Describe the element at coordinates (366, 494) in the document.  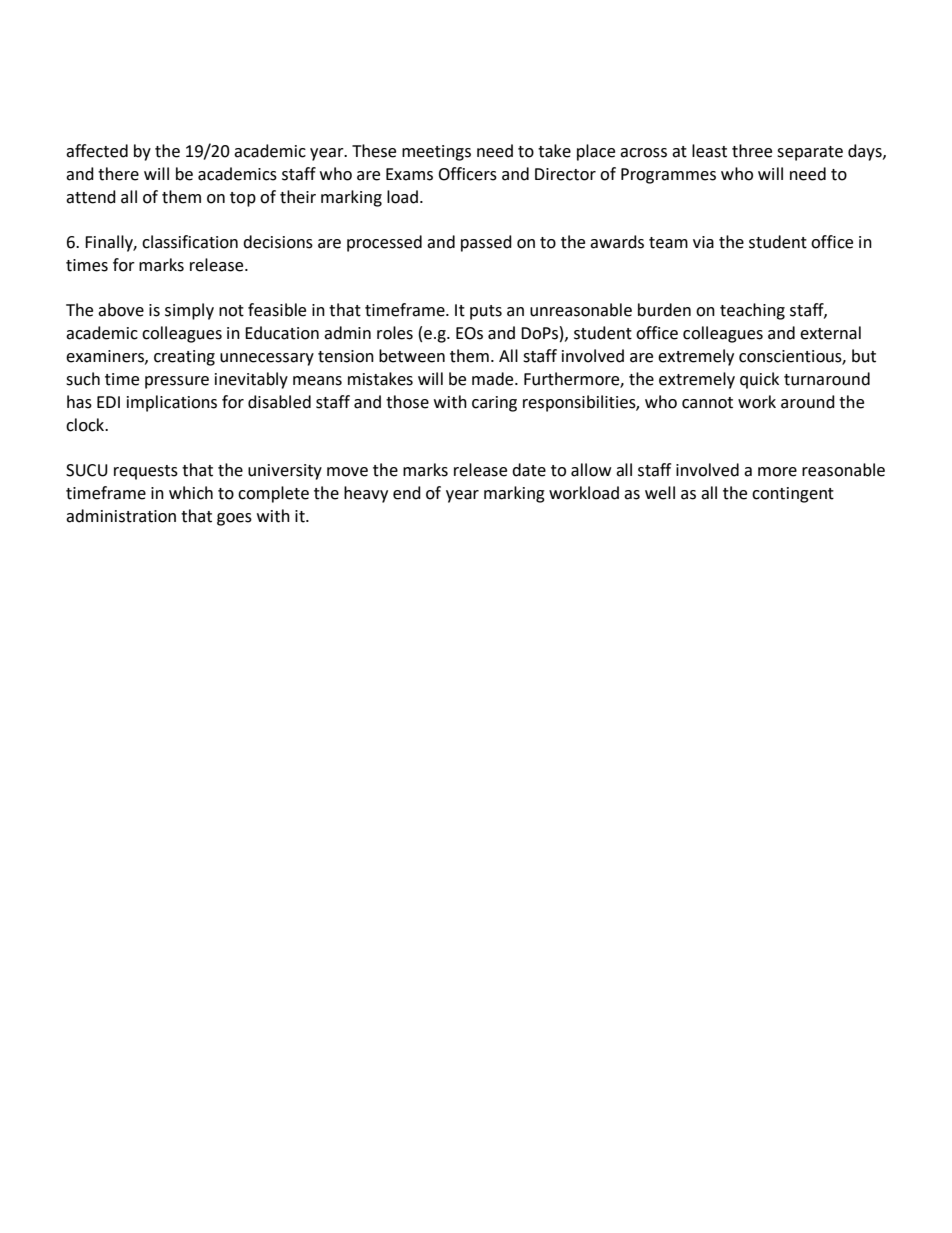
I see `heavy` at that location.
